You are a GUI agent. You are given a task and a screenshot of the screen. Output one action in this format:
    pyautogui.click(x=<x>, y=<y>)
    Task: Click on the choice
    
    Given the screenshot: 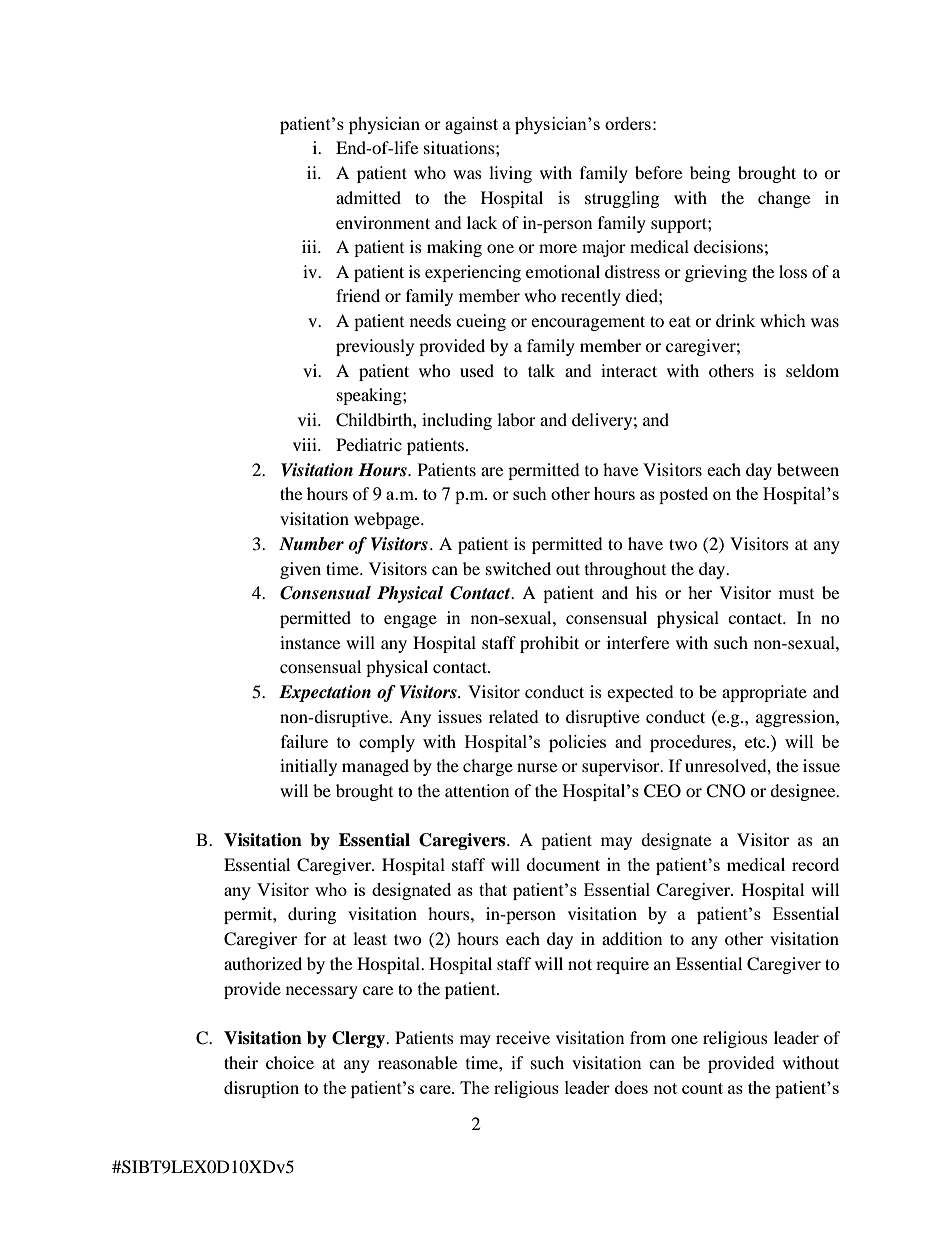 What is the action you would take?
    pyautogui.click(x=290, y=1062)
